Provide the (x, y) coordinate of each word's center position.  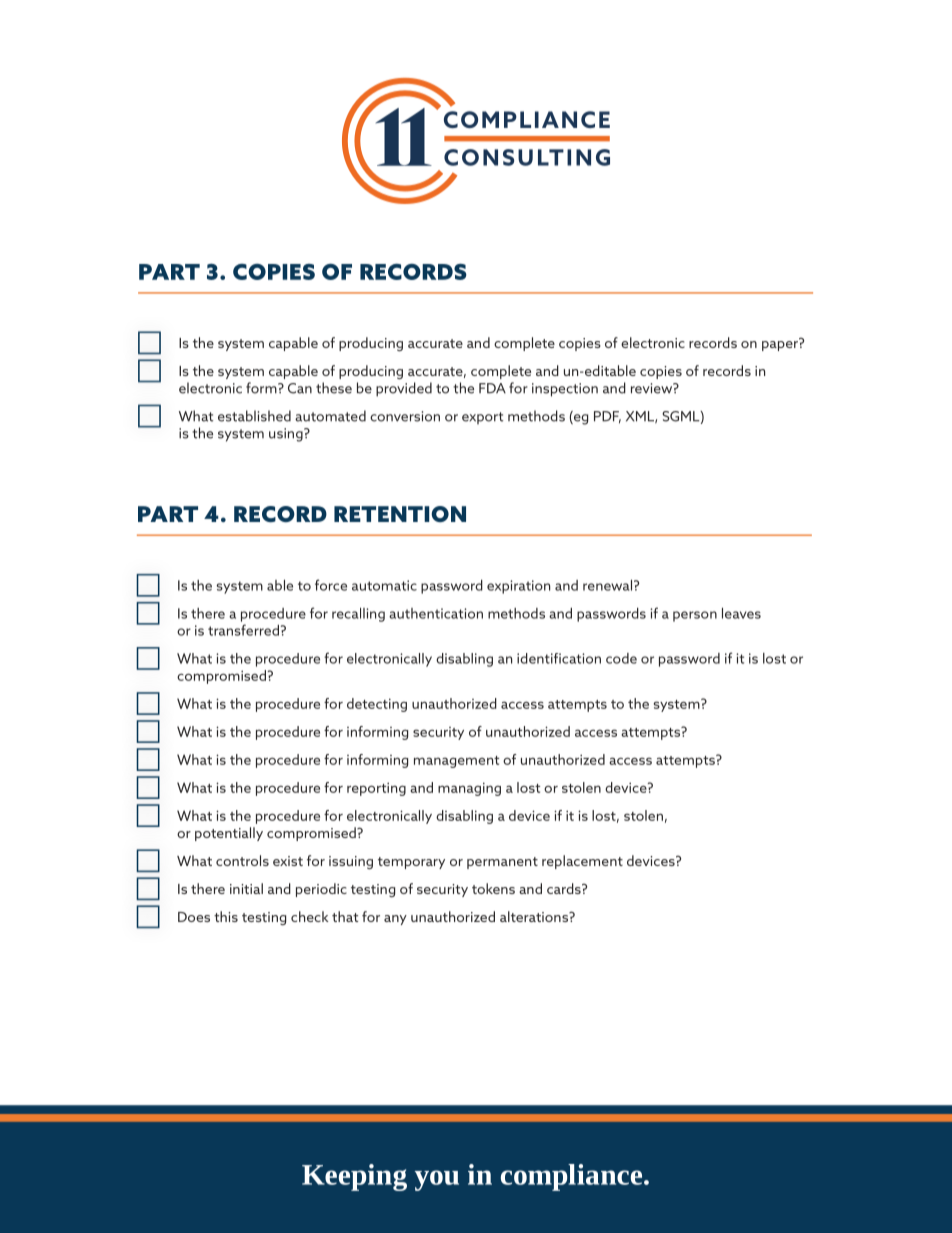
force (331, 585)
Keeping (354, 1177)
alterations (535, 916)
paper (781, 345)
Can (300, 388)
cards (565, 888)
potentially (229, 834)
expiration (518, 587)
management (456, 762)
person (695, 616)
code (621, 658)
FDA (492, 388)
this (226, 916)
